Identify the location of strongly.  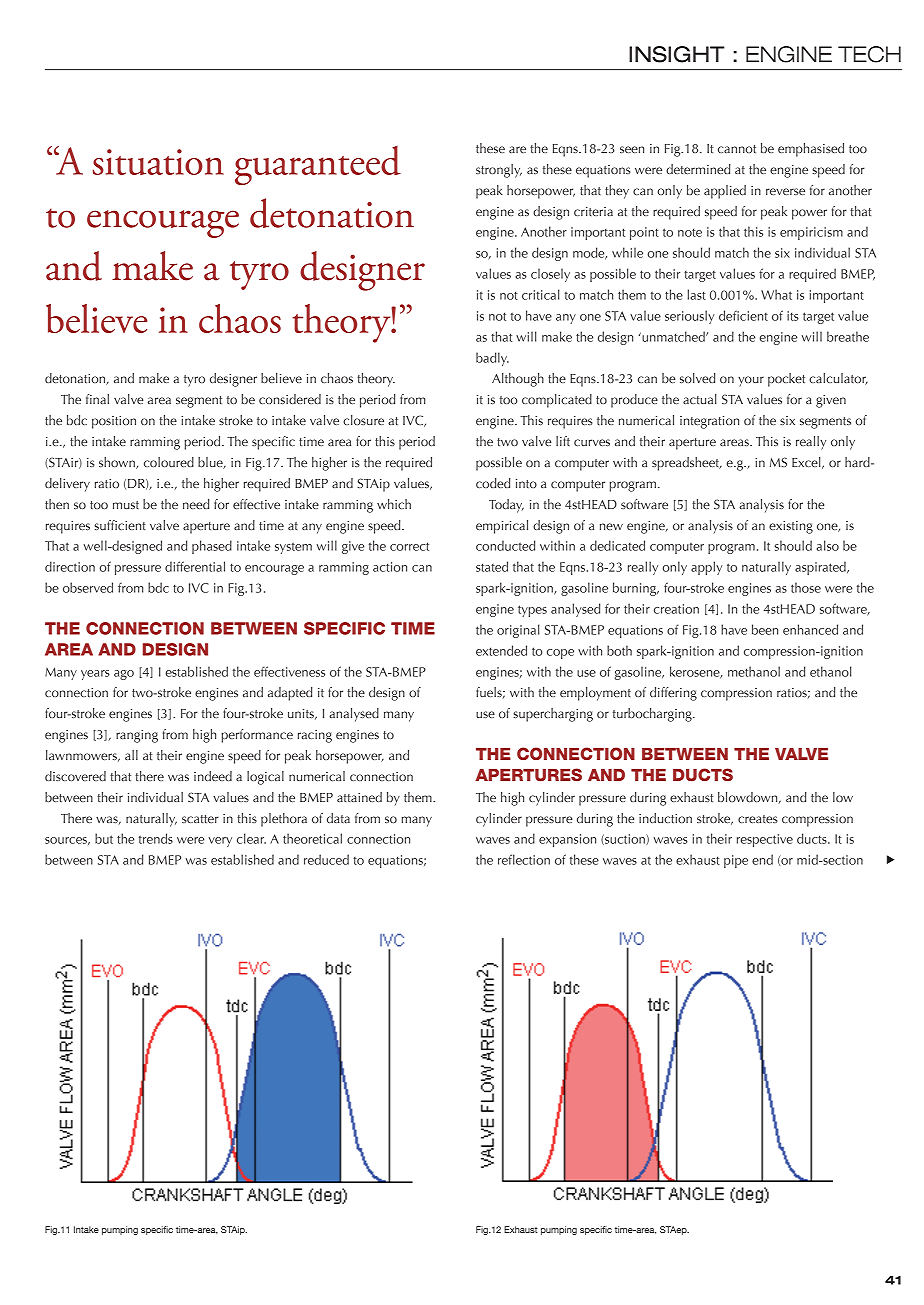
(499, 171).
